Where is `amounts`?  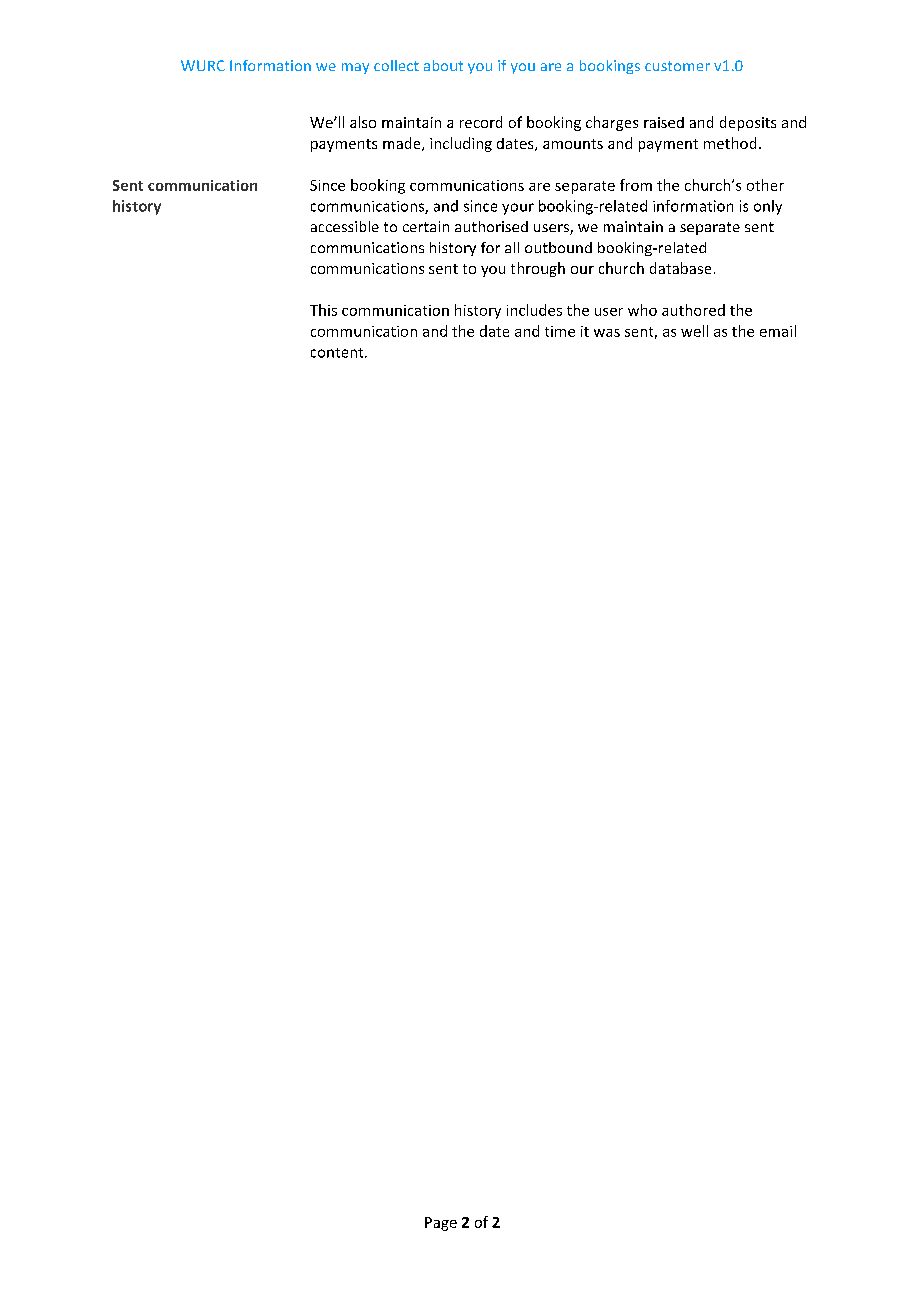 amounts is located at coordinates (573, 144).
